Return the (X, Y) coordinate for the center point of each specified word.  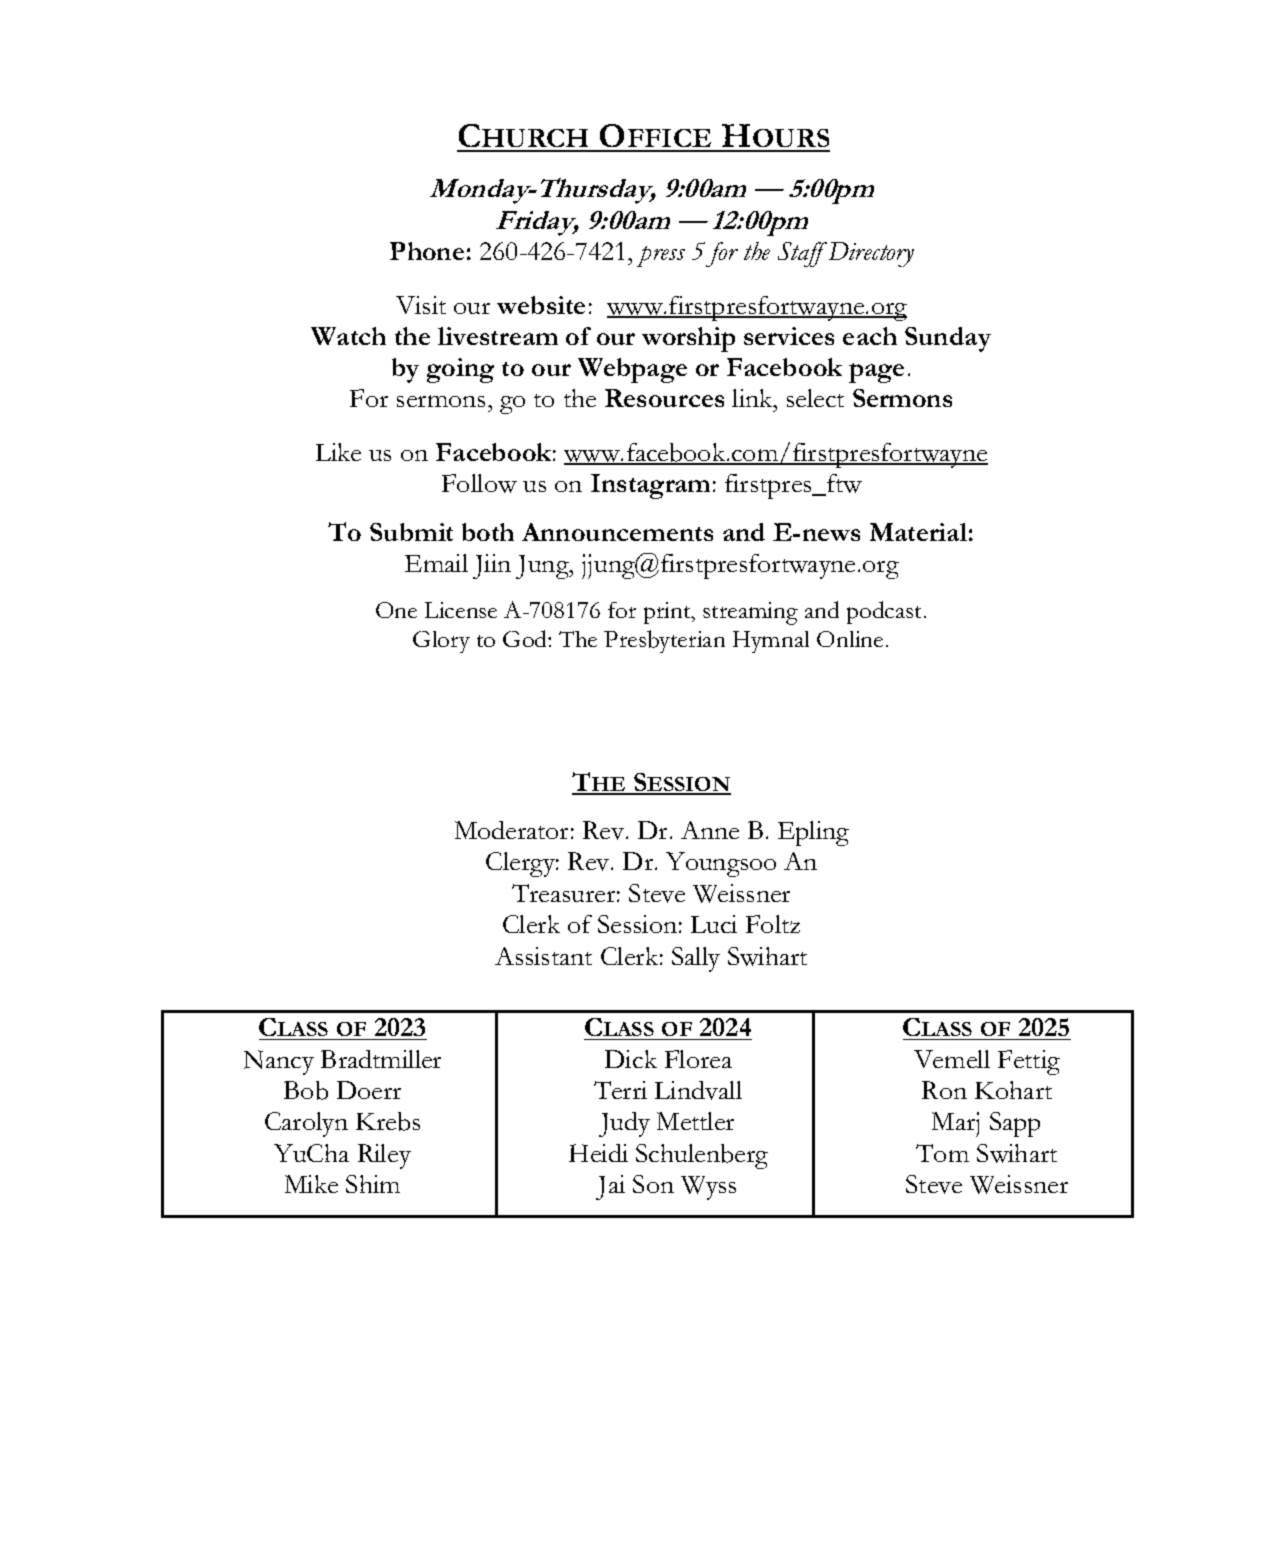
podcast (886, 612)
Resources (664, 398)
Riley (384, 1156)
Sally (696, 959)
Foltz (773, 924)
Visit (421, 305)
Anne (710, 830)
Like (338, 452)
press (661, 256)
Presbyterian (664, 641)
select (815, 398)
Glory (441, 642)
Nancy (279, 1062)
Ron (944, 1090)
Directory (870, 254)
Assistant (543, 956)
